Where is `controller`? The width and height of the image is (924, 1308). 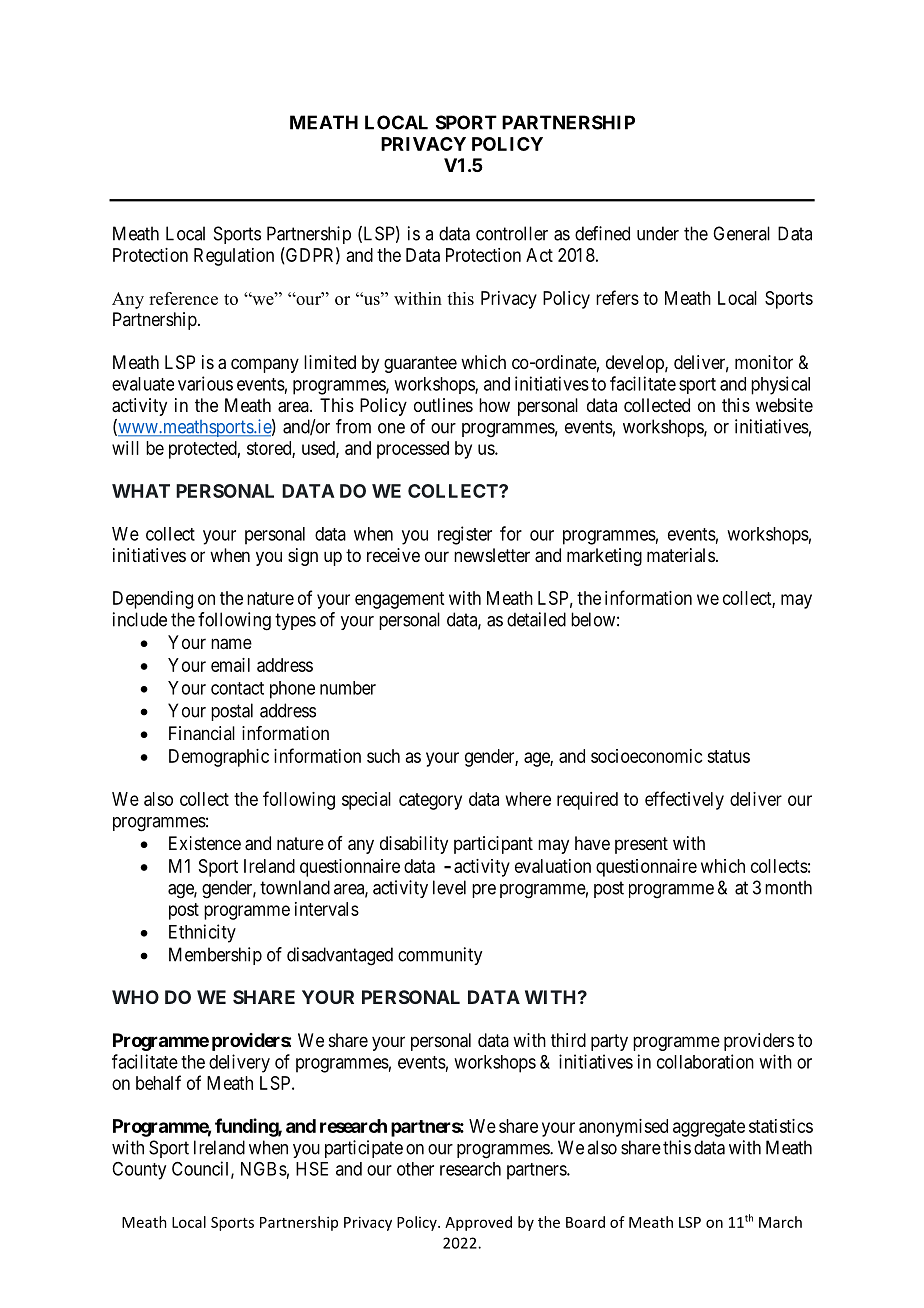 controller is located at coordinates (512, 233).
